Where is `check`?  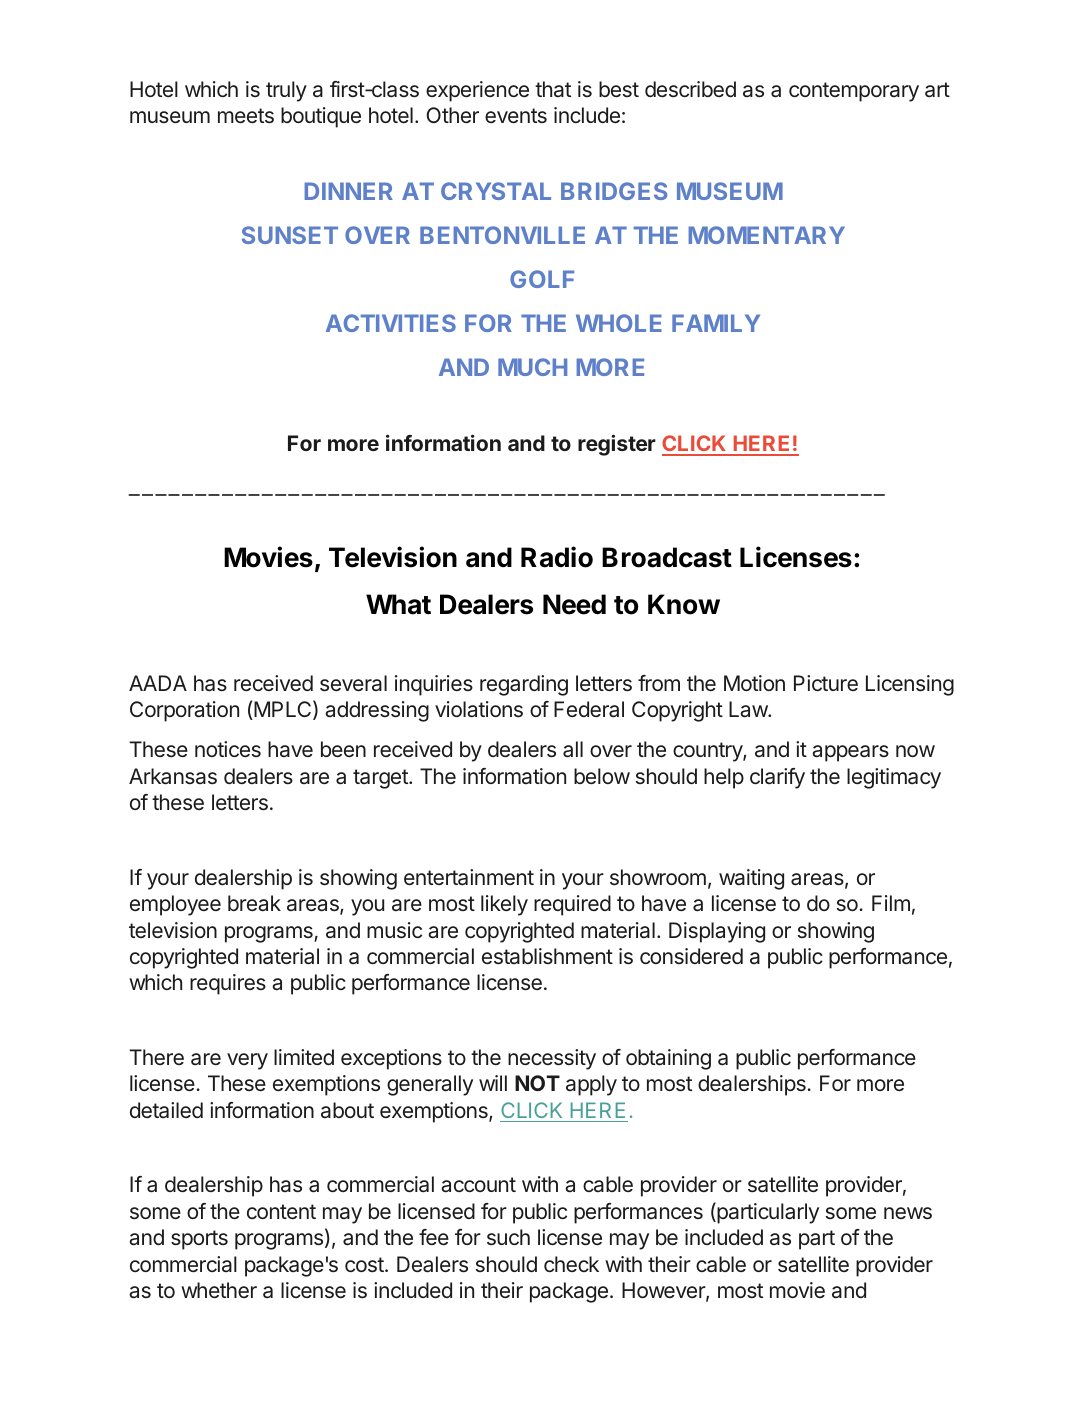 check is located at coordinates (571, 1264).
